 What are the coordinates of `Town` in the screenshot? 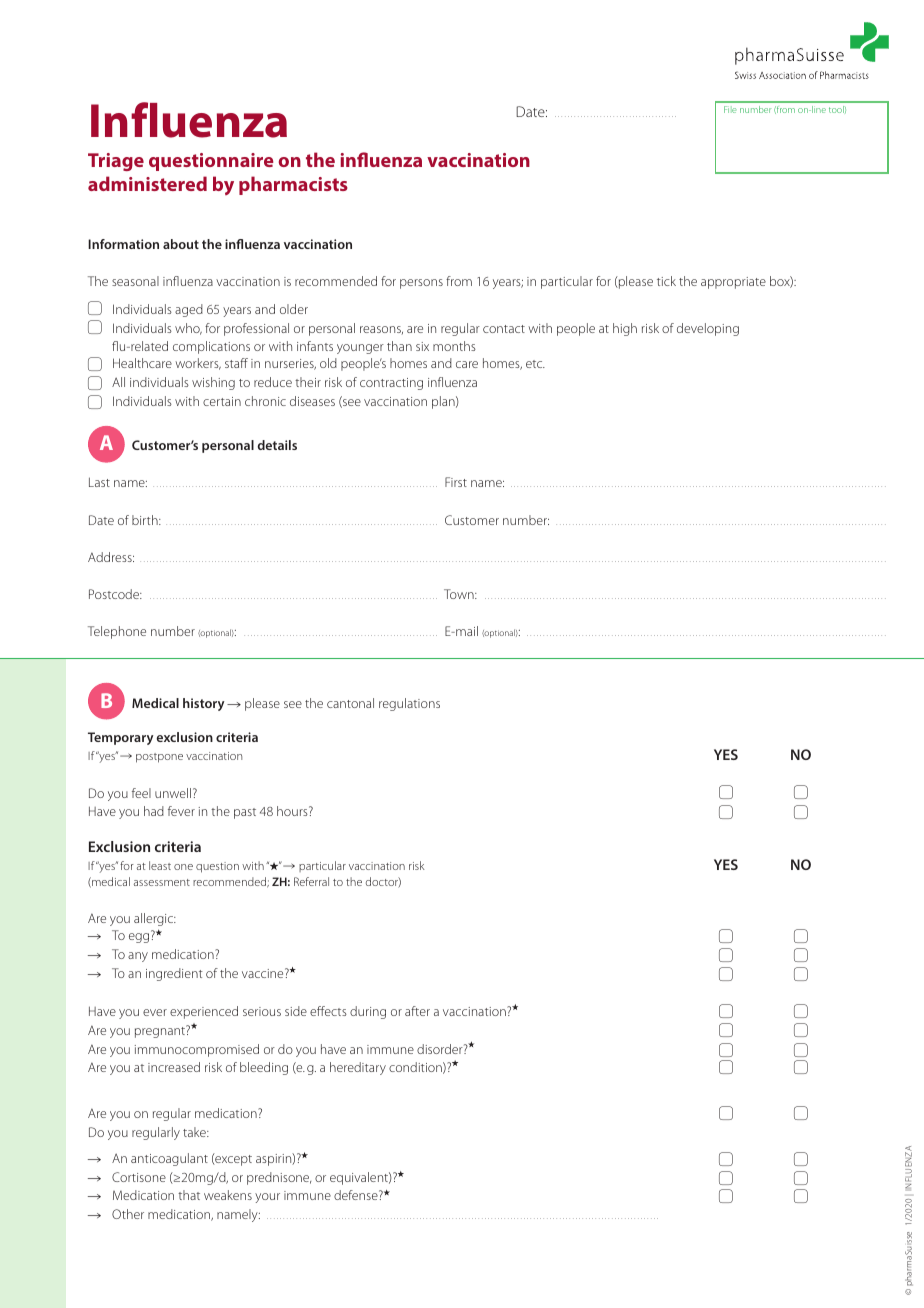 It's located at (460, 594).
